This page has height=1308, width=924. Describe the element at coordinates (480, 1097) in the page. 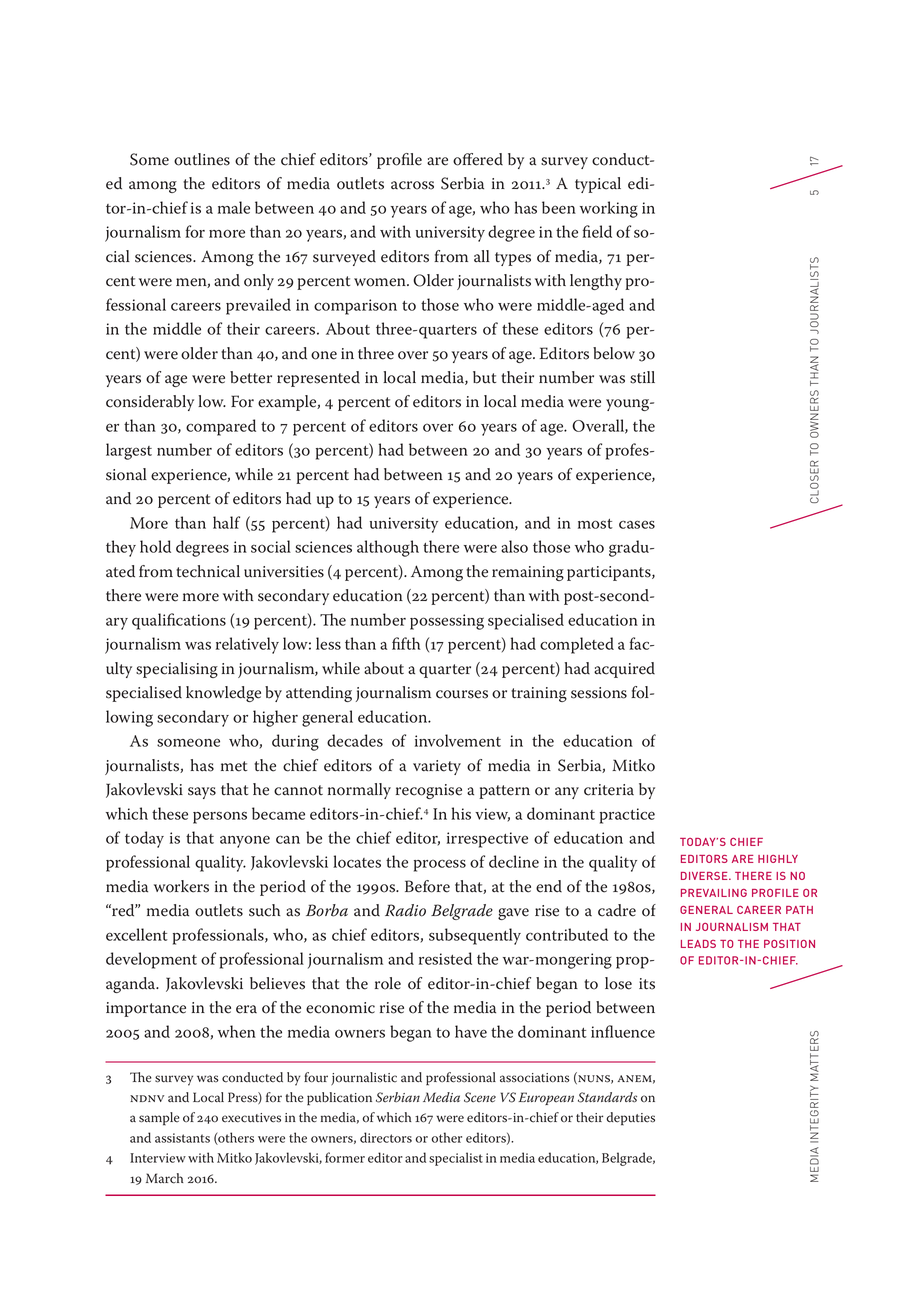

I see `Scene` at that location.
